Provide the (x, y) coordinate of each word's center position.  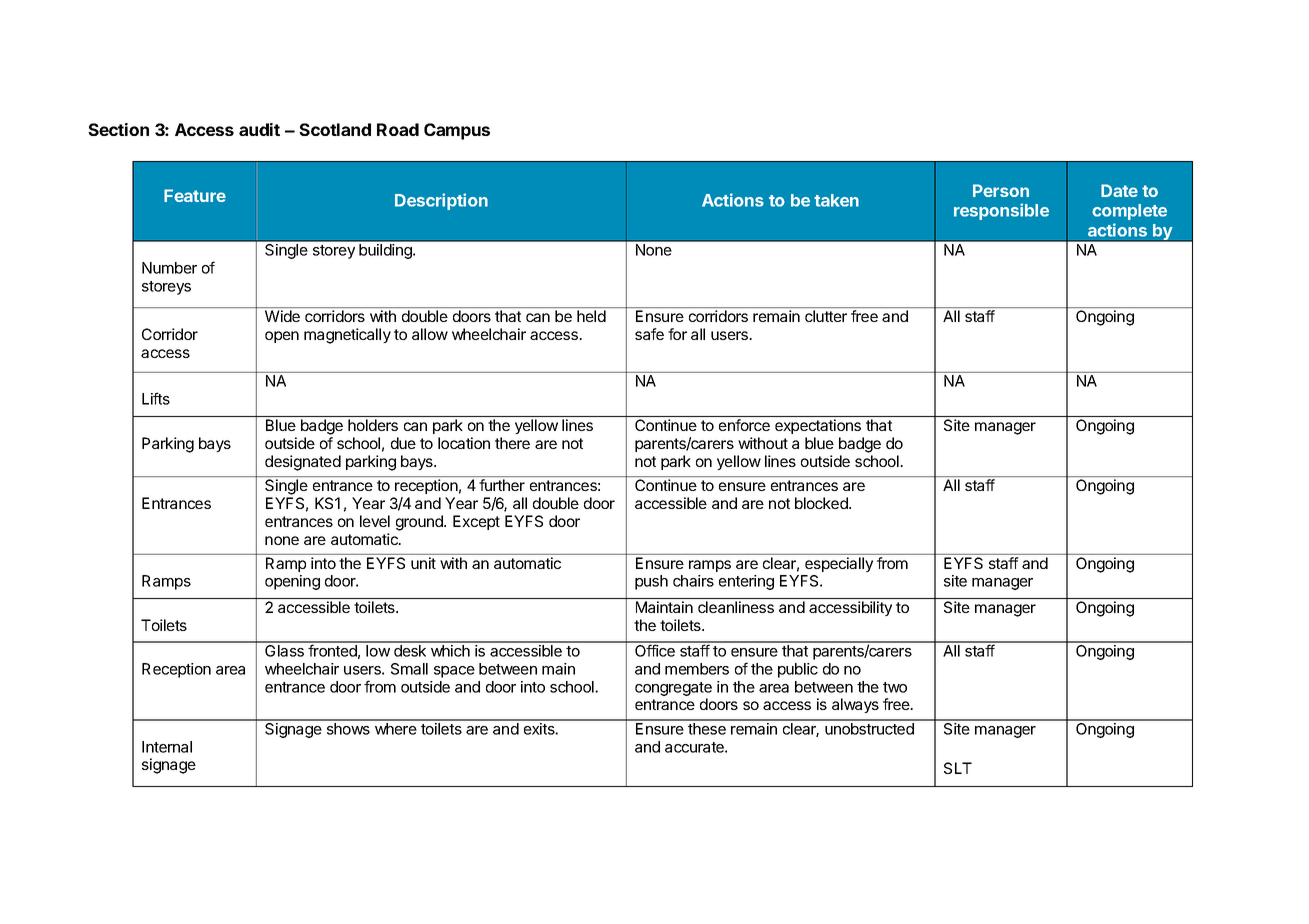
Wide (282, 316)
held (591, 316)
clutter (826, 316)
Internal (167, 747)
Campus (457, 131)
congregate (673, 689)
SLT (958, 768)
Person (1001, 190)
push (651, 582)
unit (423, 563)
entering (746, 582)
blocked (822, 503)
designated (303, 463)
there (512, 443)
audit (259, 129)
